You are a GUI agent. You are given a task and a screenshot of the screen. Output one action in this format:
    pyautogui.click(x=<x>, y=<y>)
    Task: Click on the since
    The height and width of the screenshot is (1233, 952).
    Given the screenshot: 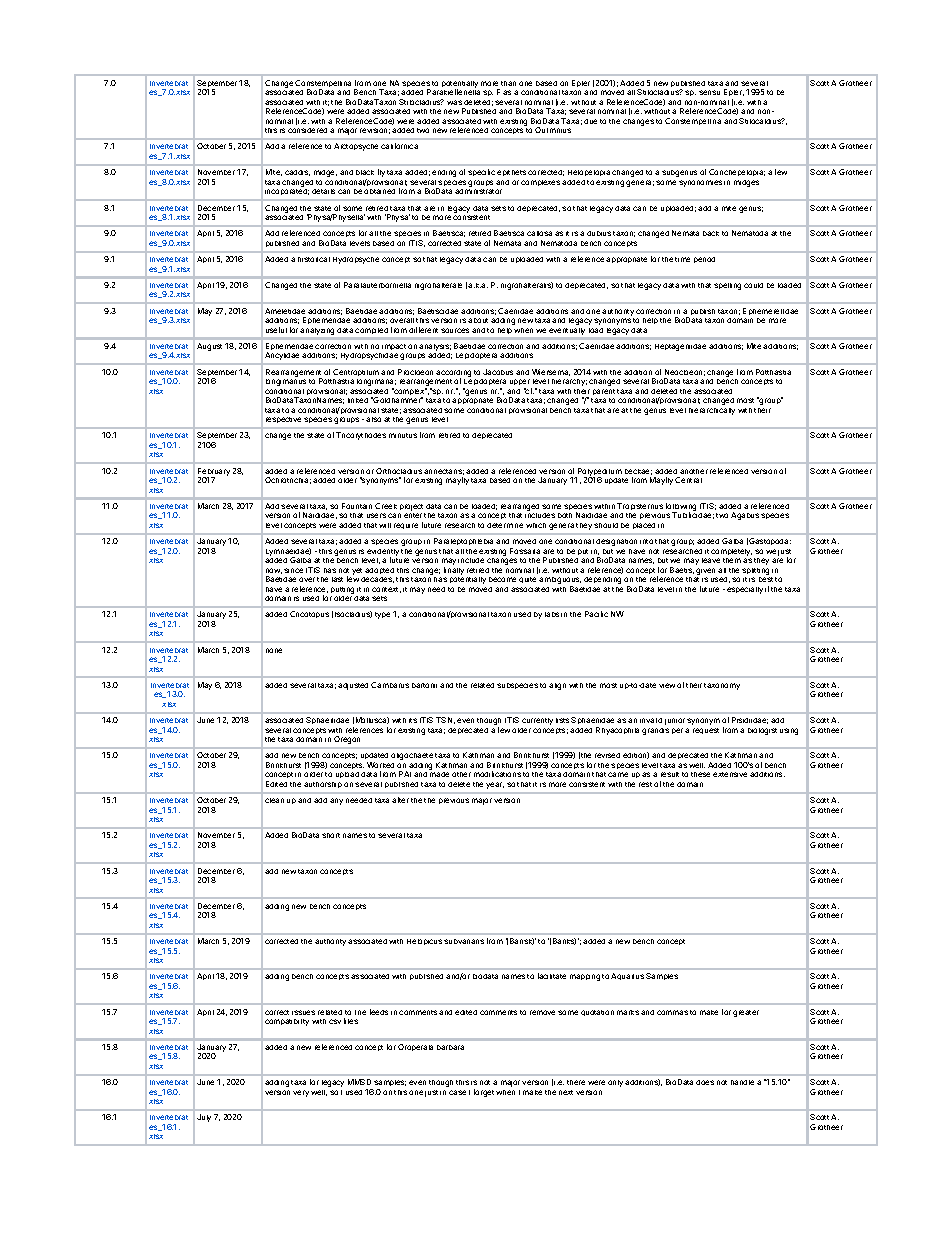 What is the action you would take?
    pyautogui.click(x=293, y=570)
